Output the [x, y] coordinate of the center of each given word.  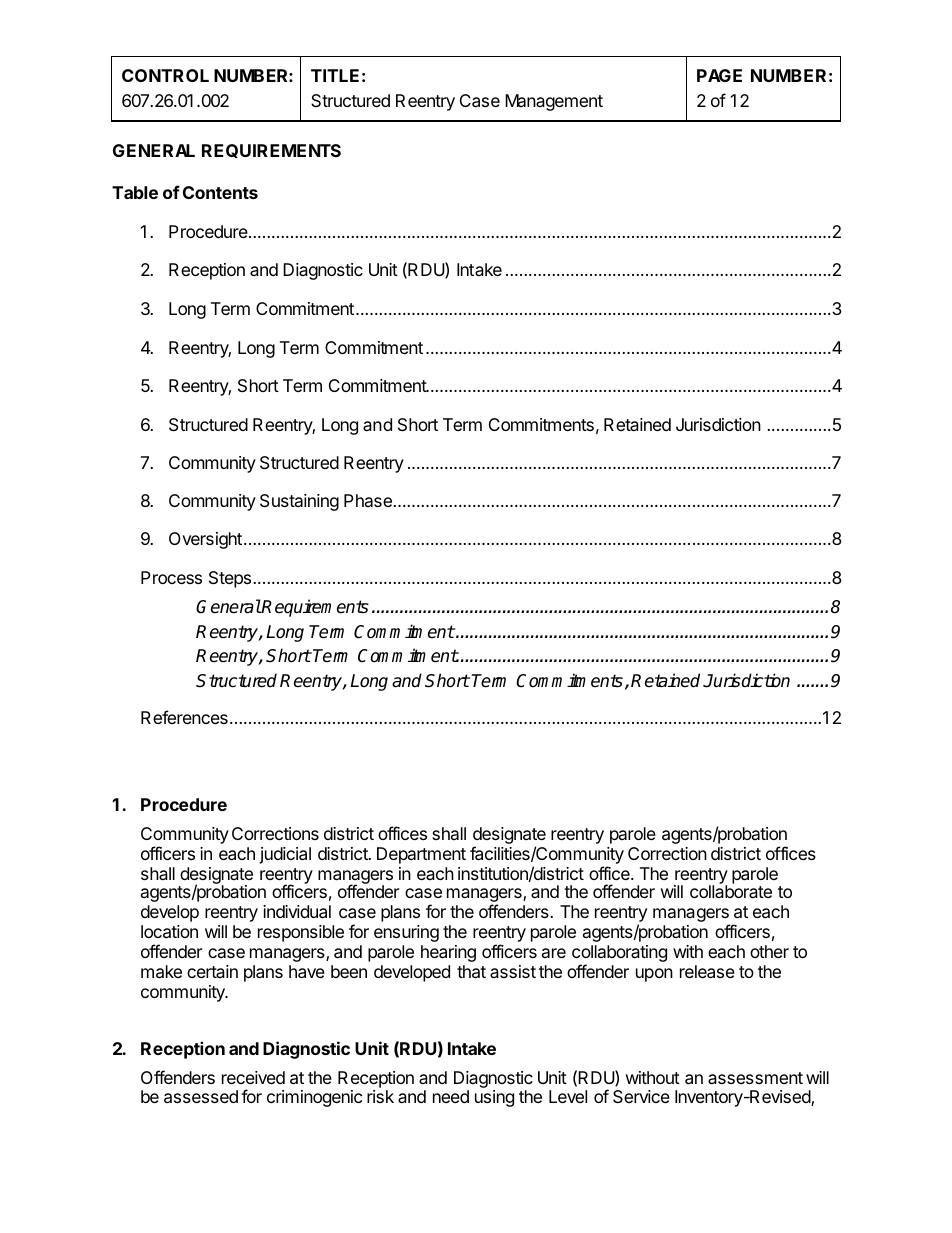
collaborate [731, 891]
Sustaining [299, 502]
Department [421, 855]
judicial [285, 855]
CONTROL [165, 75]
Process [171, 577]
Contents [220, 192]
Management [554, 102]
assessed [201, 1097]
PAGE [719, 75]
